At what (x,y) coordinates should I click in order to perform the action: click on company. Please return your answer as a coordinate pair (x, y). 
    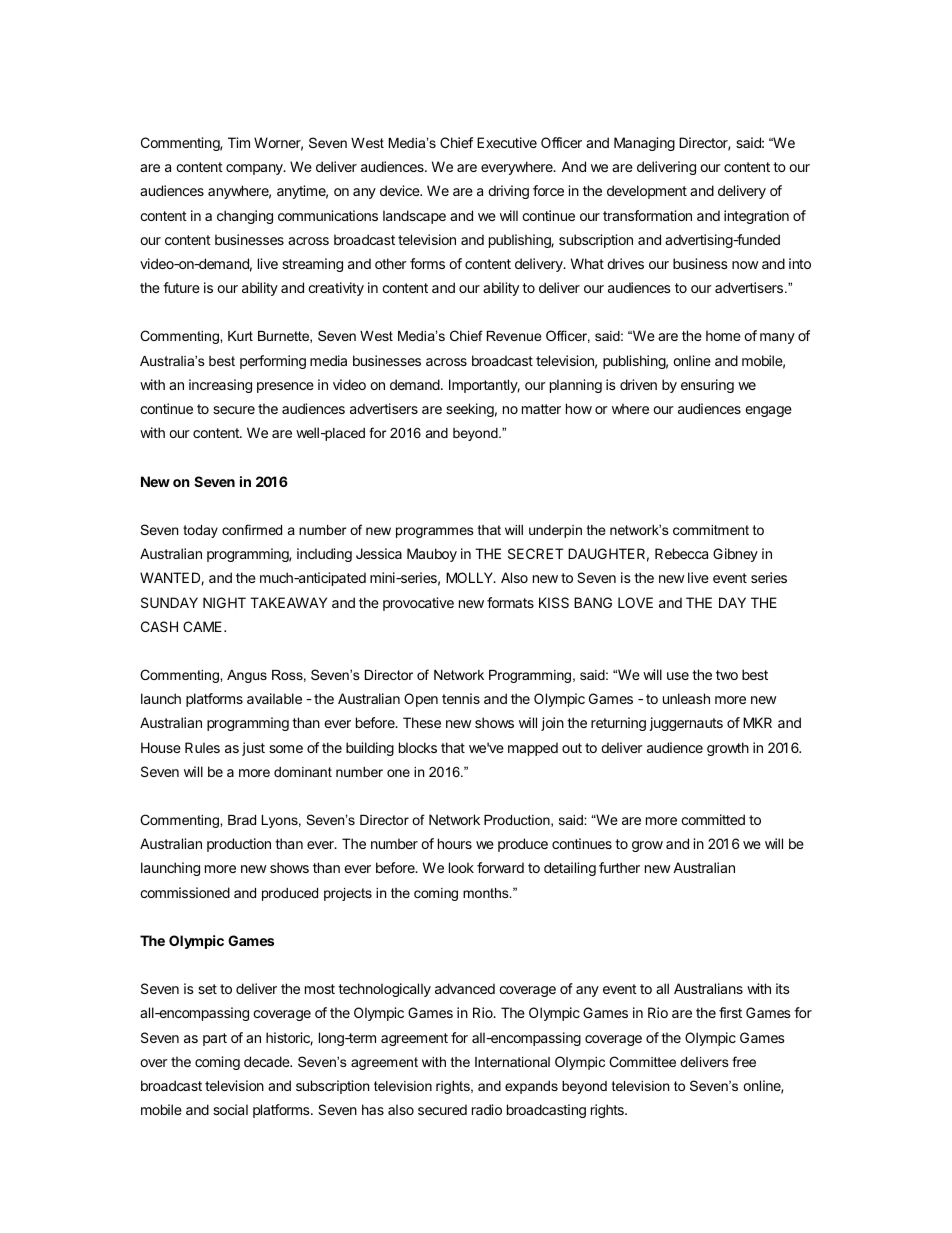
    Looking at the image, I should click on (255, 169).
